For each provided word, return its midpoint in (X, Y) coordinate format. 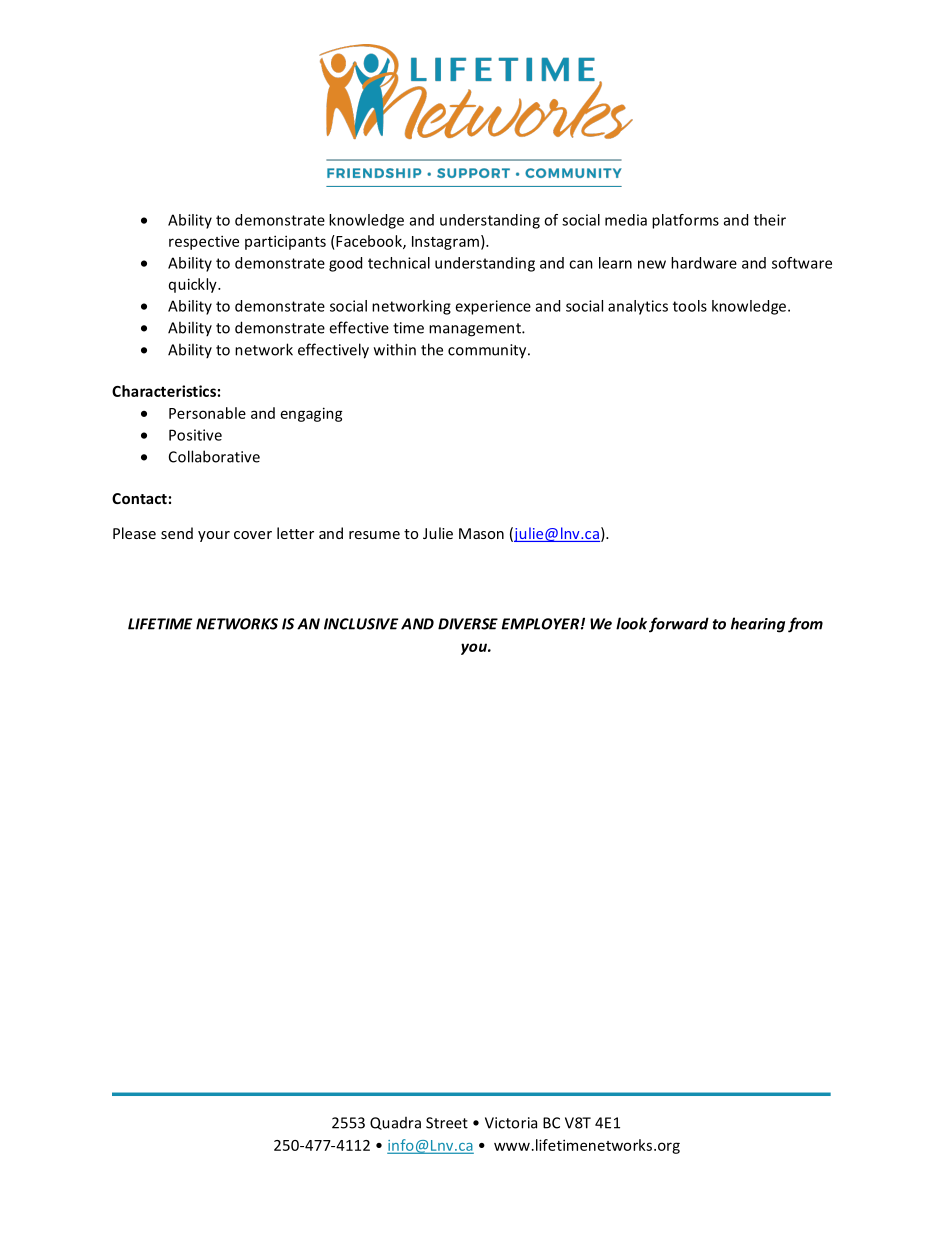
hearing (758, 625)
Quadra (395, 1123)
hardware (704, 263)
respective (204, 242)
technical (399, 263)
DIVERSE (468, 624)
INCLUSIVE (361, 624)
